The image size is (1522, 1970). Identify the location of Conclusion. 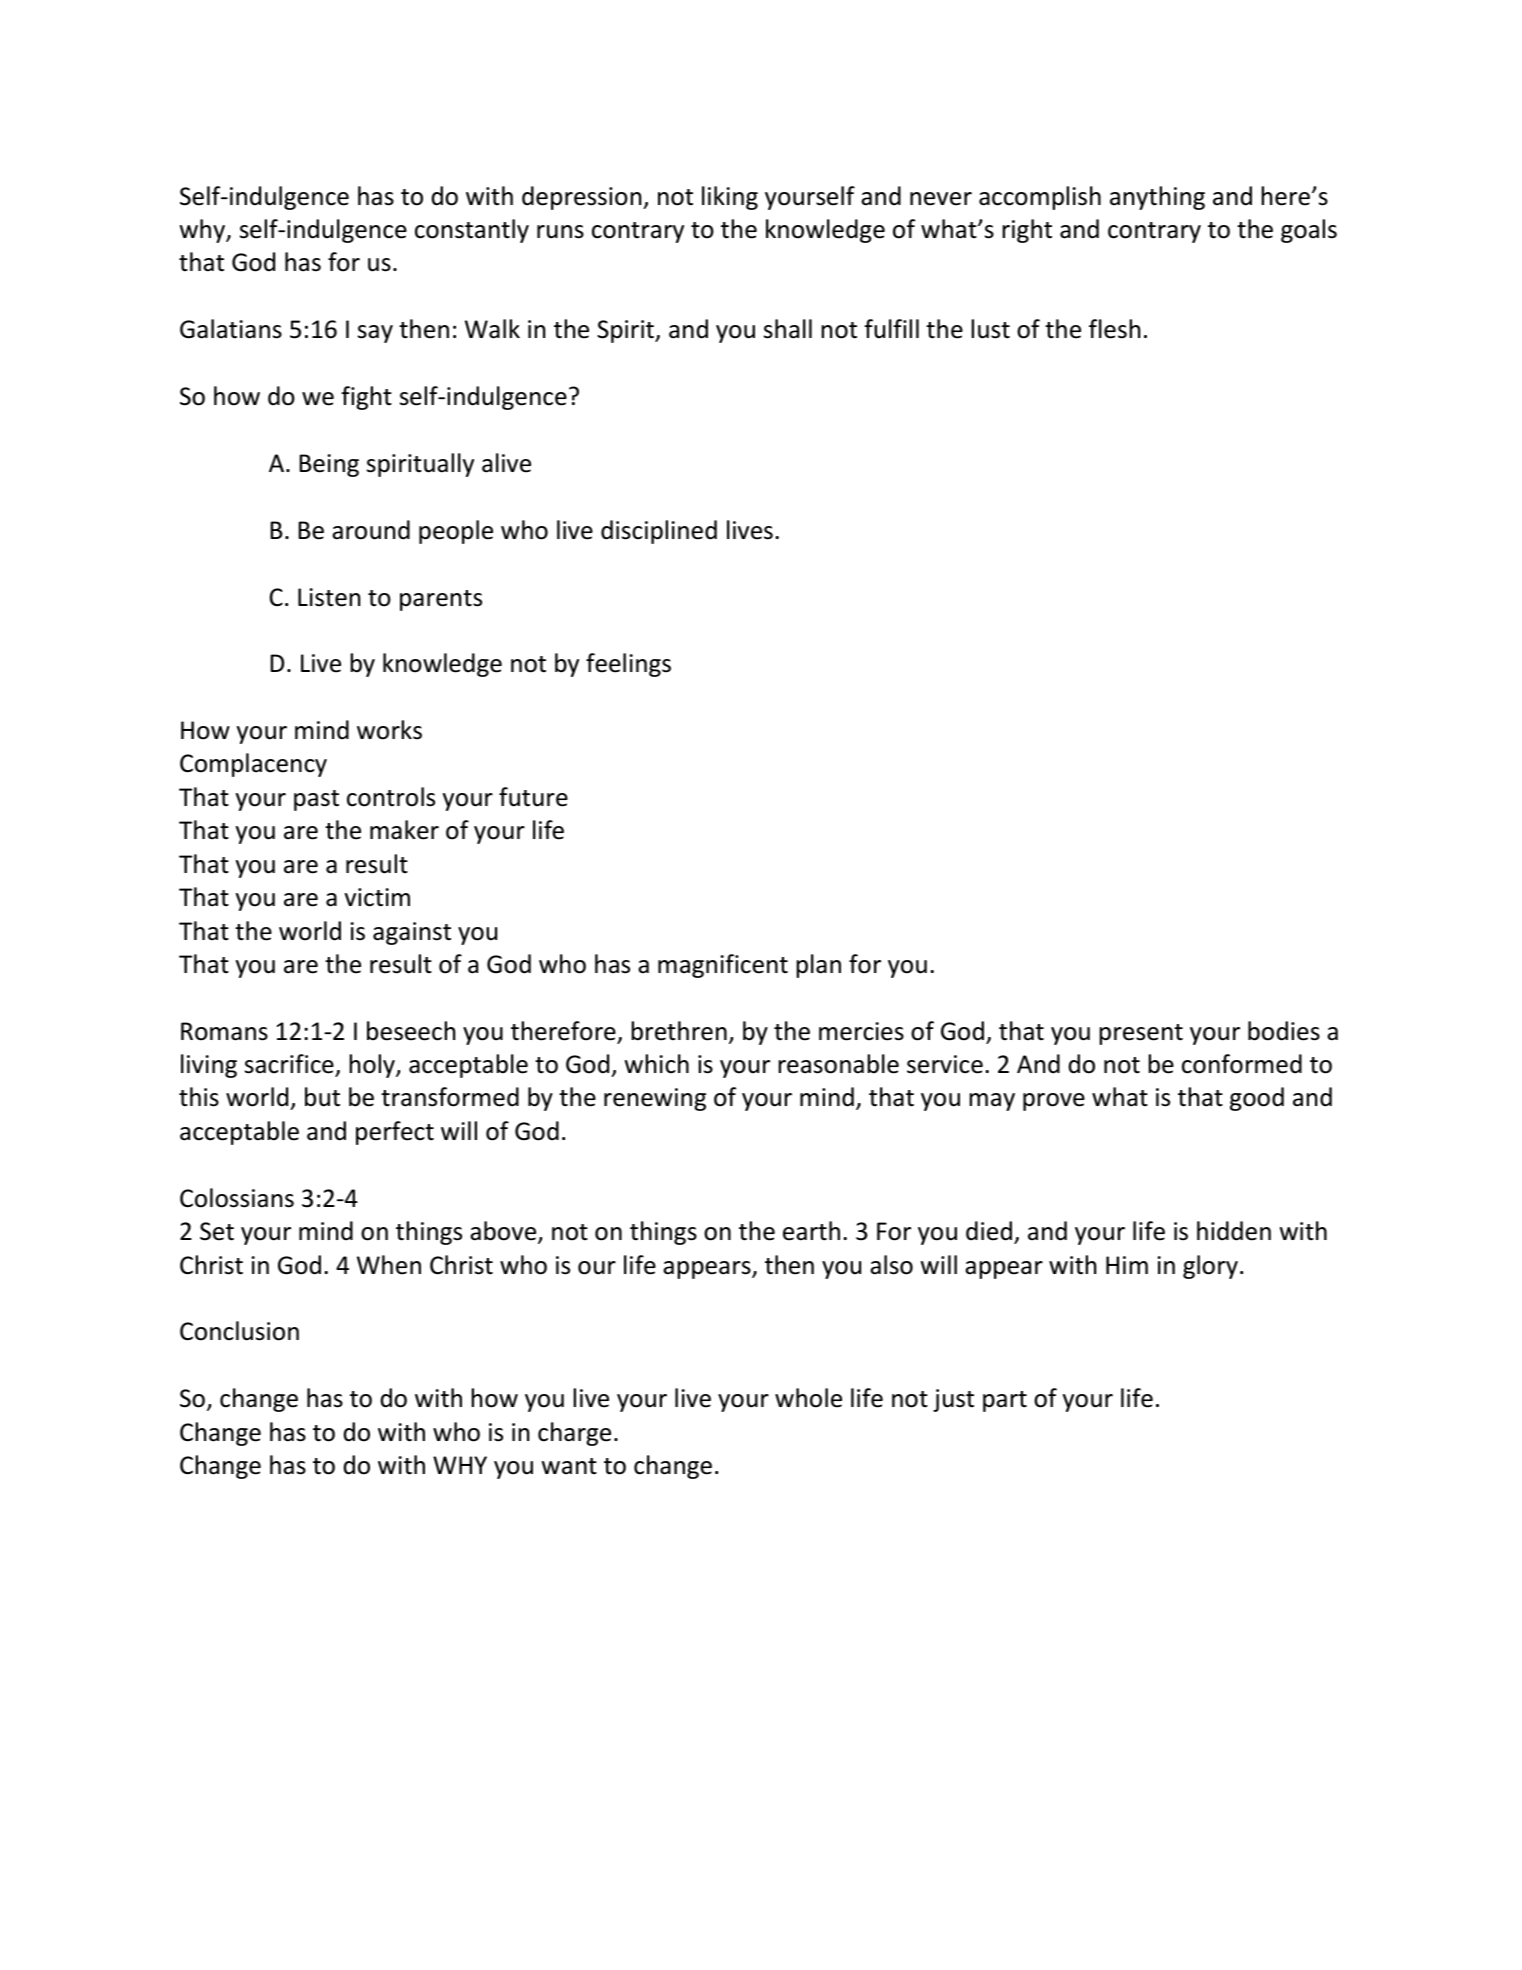
(239, 1331).
